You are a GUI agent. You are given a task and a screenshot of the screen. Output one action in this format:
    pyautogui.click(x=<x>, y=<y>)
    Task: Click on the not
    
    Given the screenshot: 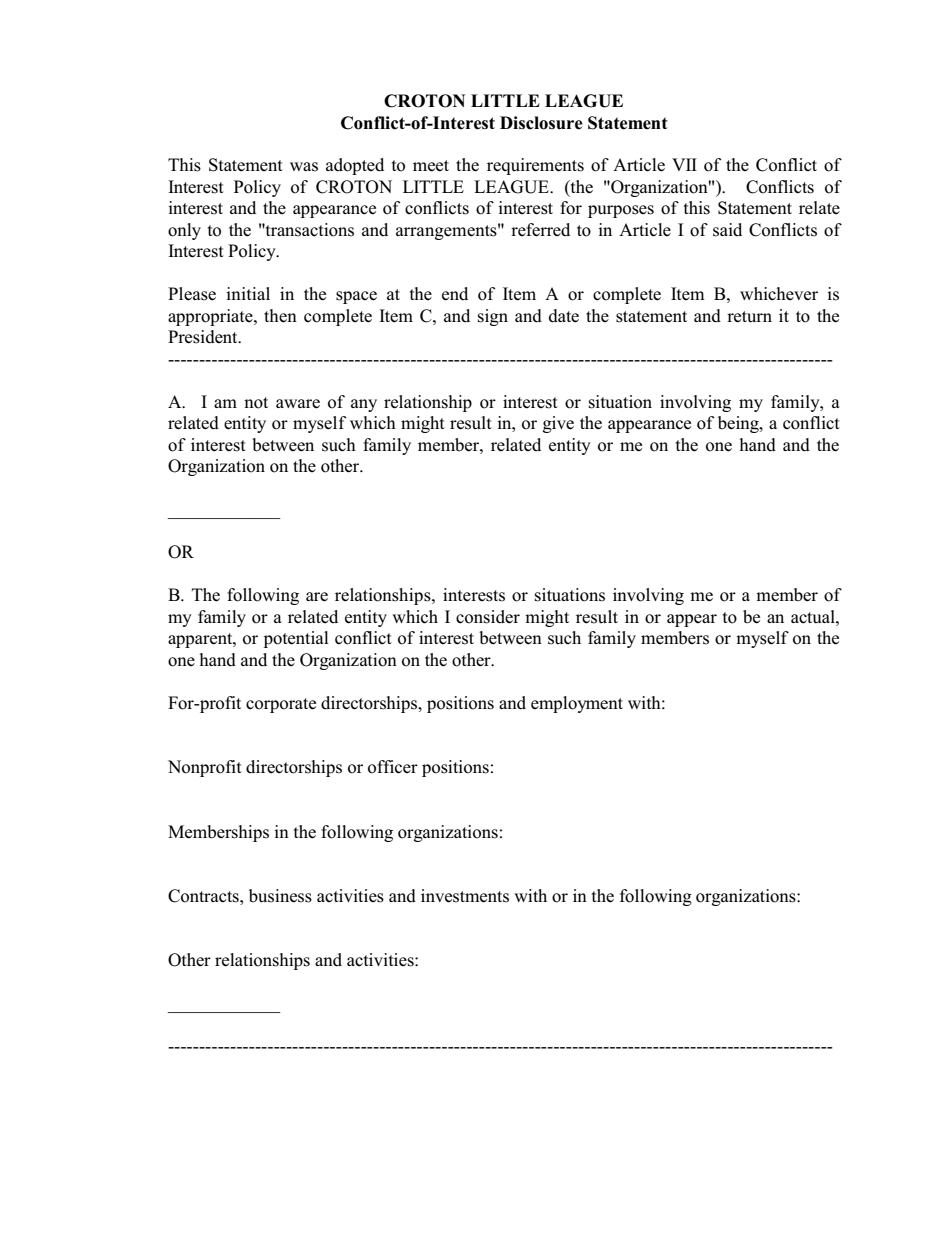 What is the action you would take?
    pyautogui.click(x=256, y=403)
